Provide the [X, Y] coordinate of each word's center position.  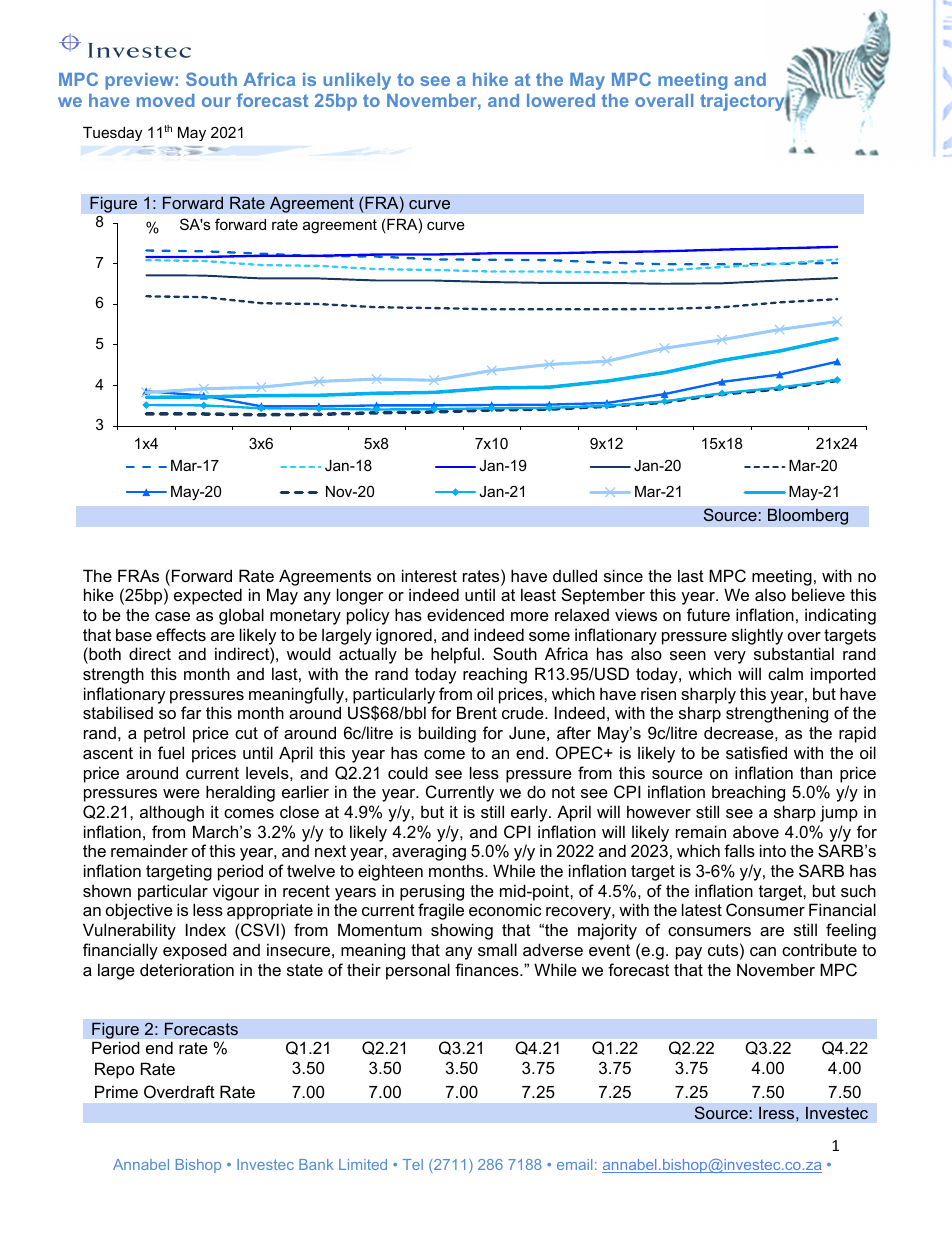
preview [139, 81]
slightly [757, 636]
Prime [116, 1091]
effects [181, 634]
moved [166, 100]
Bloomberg [808, 516]
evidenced [465, 614]
